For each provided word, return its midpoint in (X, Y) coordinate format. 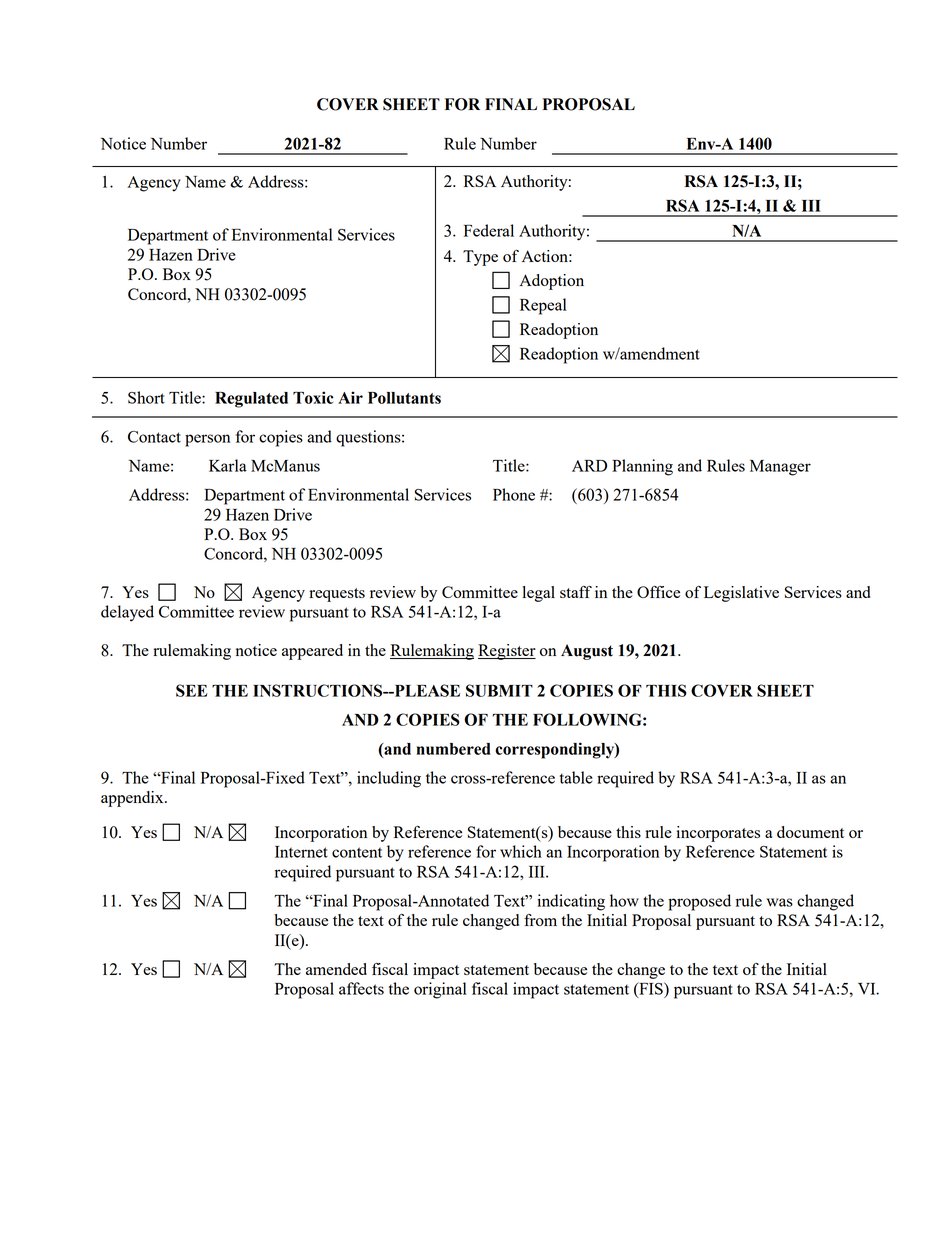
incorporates (718, 834)
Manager (780, 468)
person (207, 440)
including (389, 779)
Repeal (543, 306)
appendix (133, 799)
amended (336, 969)
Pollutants (404, 398)
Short (146, 397)
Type (480, 258)
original (440, 990)
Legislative (741, 594)
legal (539, 594)
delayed (127, 613)
